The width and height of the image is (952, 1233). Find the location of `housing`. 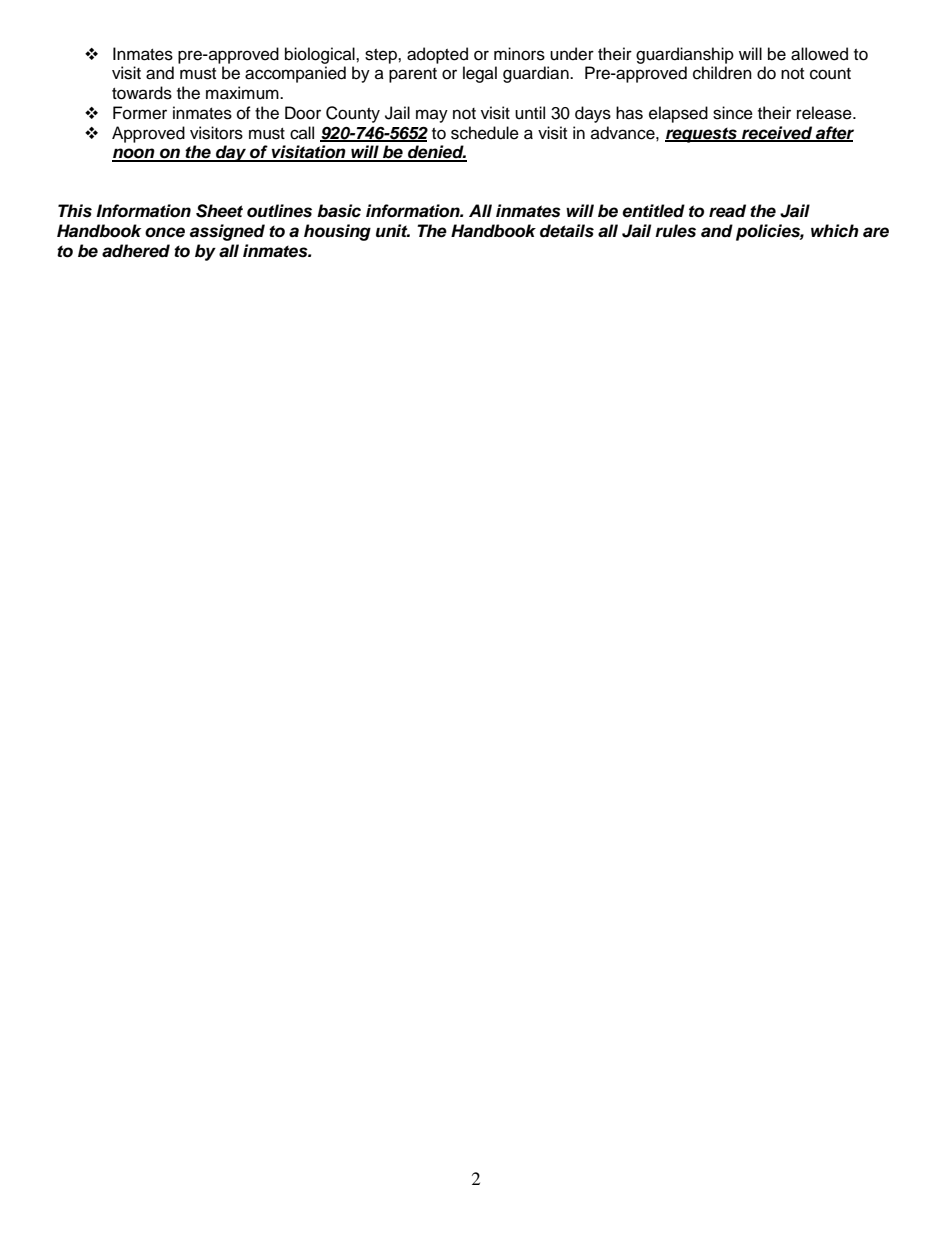

housing is located at coordinates (337, 232).
